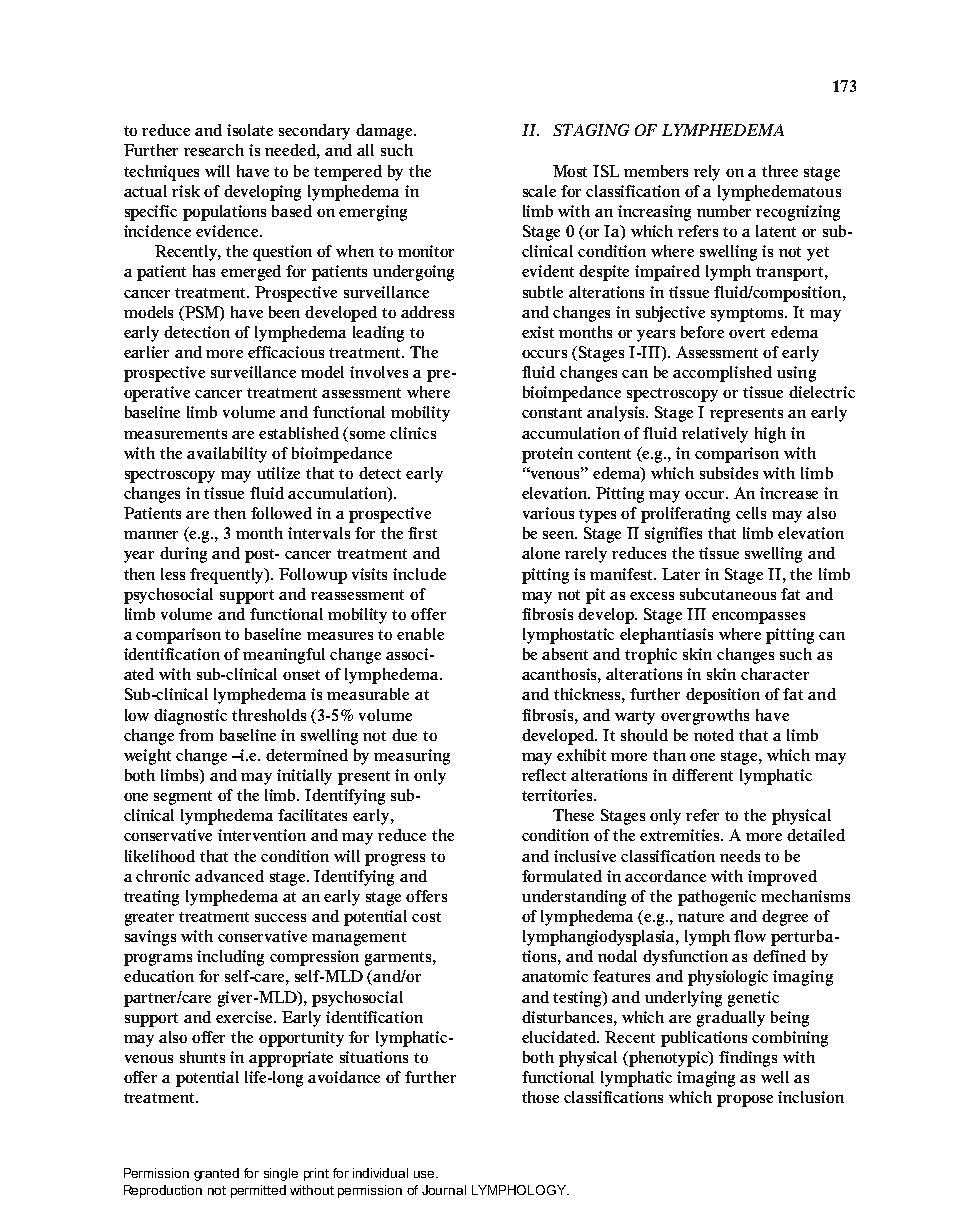  Describe the element at coordinates (420, 634) in the page. I see `enable` at that location.
